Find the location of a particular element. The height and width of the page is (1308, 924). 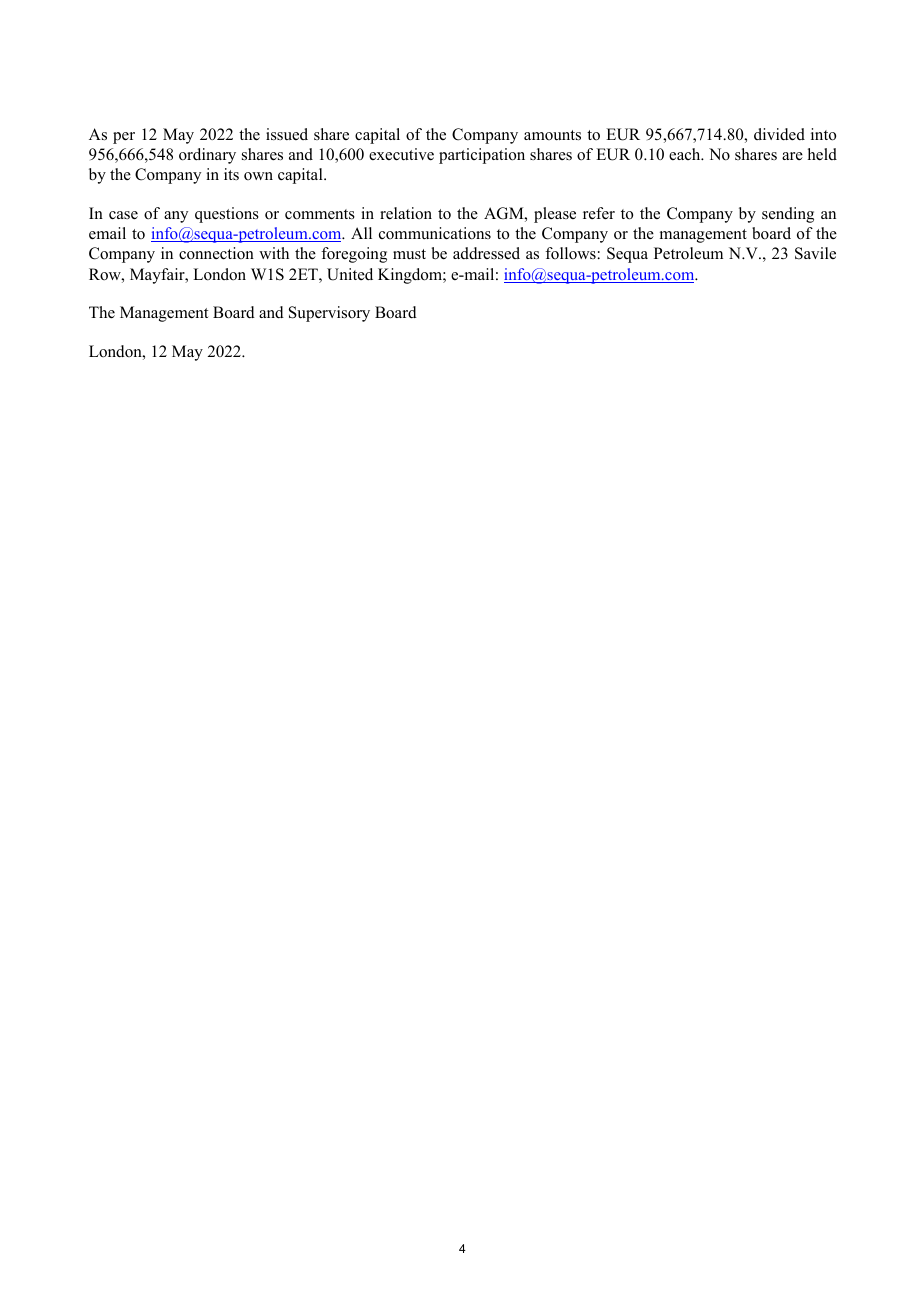

follows is located at coordinates (570, 253).
